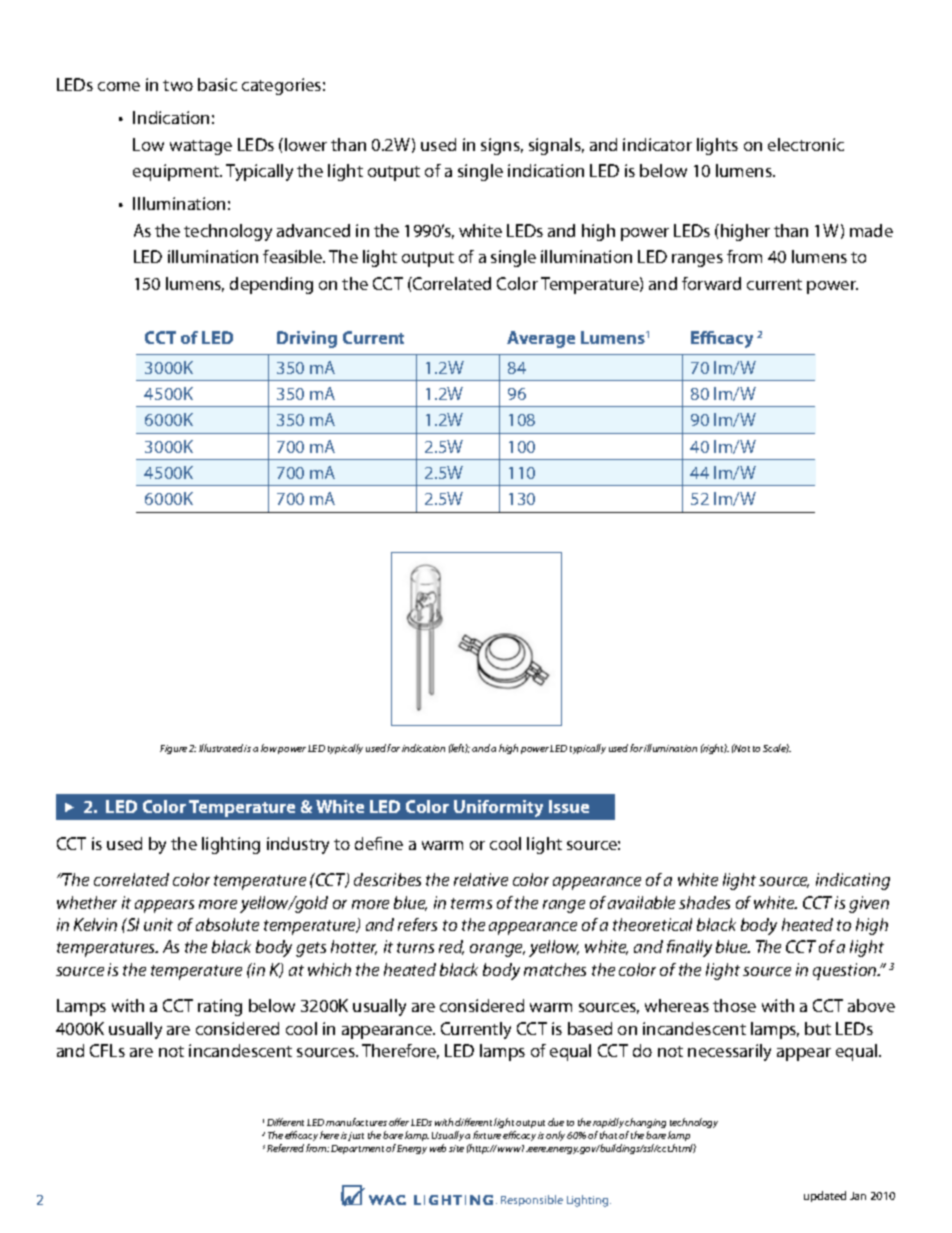 This screenshot has width=952, height=1233. Describe the element at coordinates (806, 144) in the screenshot. I see `electronic` at that location.
